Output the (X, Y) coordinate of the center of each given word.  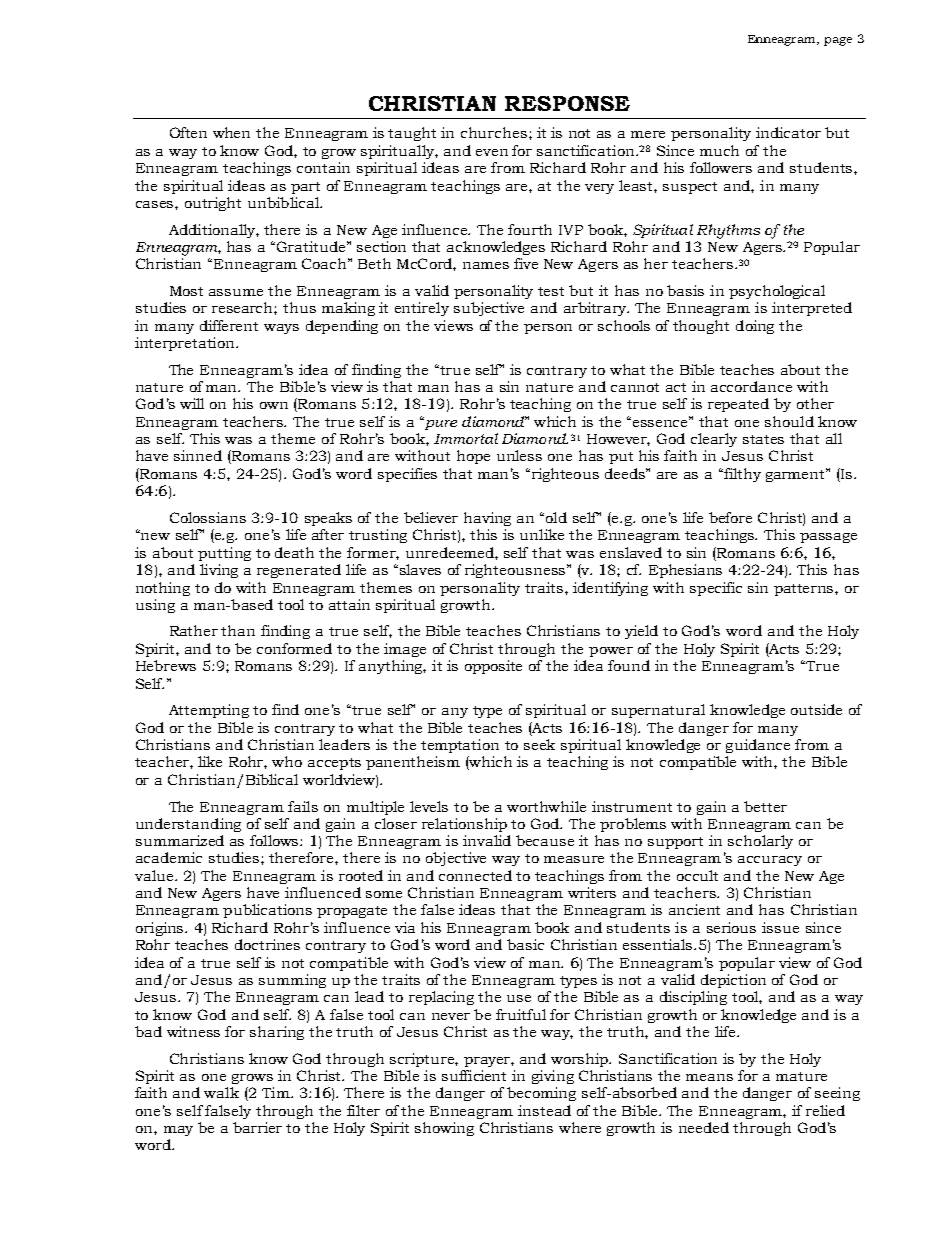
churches (494, 132)
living (219, 571)
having (487, 519)
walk (221, 1092)
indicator (788, 132)
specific (716, 589)
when (231, 132)
